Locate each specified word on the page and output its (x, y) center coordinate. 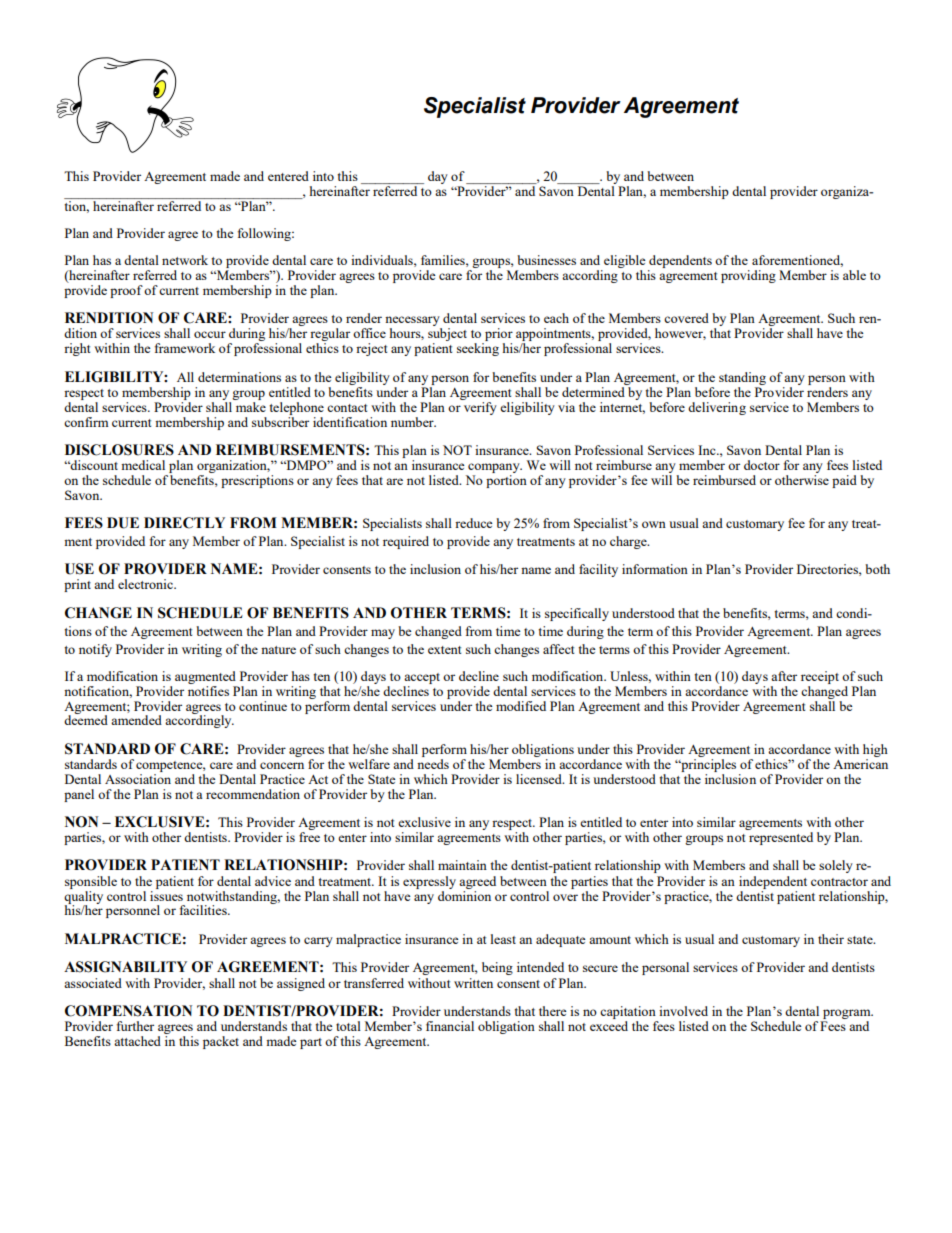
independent (773, 882)
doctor (762, 465)
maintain (462, 865)
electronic (146, 584)
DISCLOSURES (119, 450)
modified (521, 706)
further (135, 1026)
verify (479, 407)
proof (126, 291)
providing (748, 276)
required (406, 542)
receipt (820, 677)
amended (136, 720)
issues (166, 894)
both (877, 569)
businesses (546, 260)
